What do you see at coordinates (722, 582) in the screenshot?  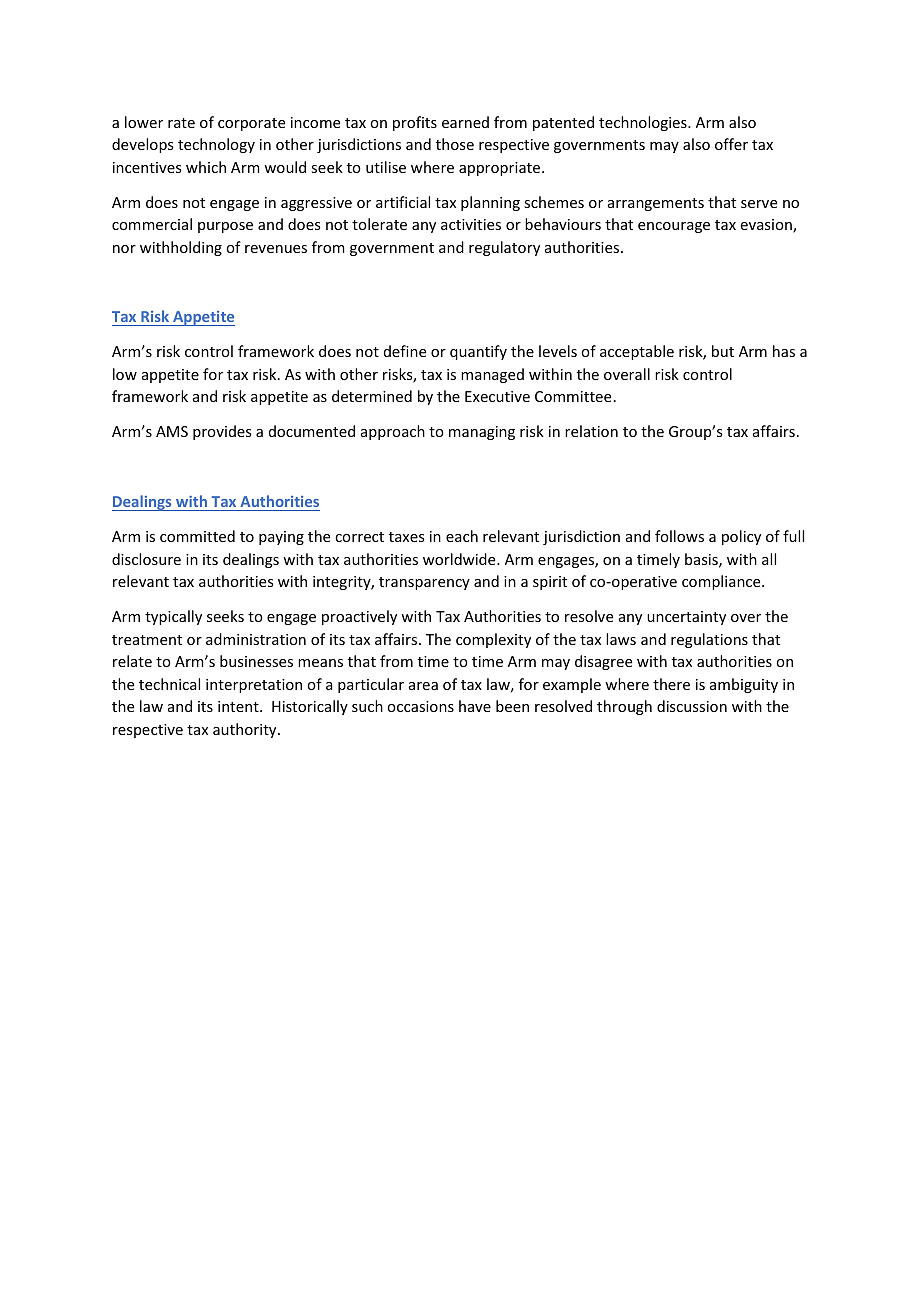 I see `compliance` at bounding box center [722, 582].
